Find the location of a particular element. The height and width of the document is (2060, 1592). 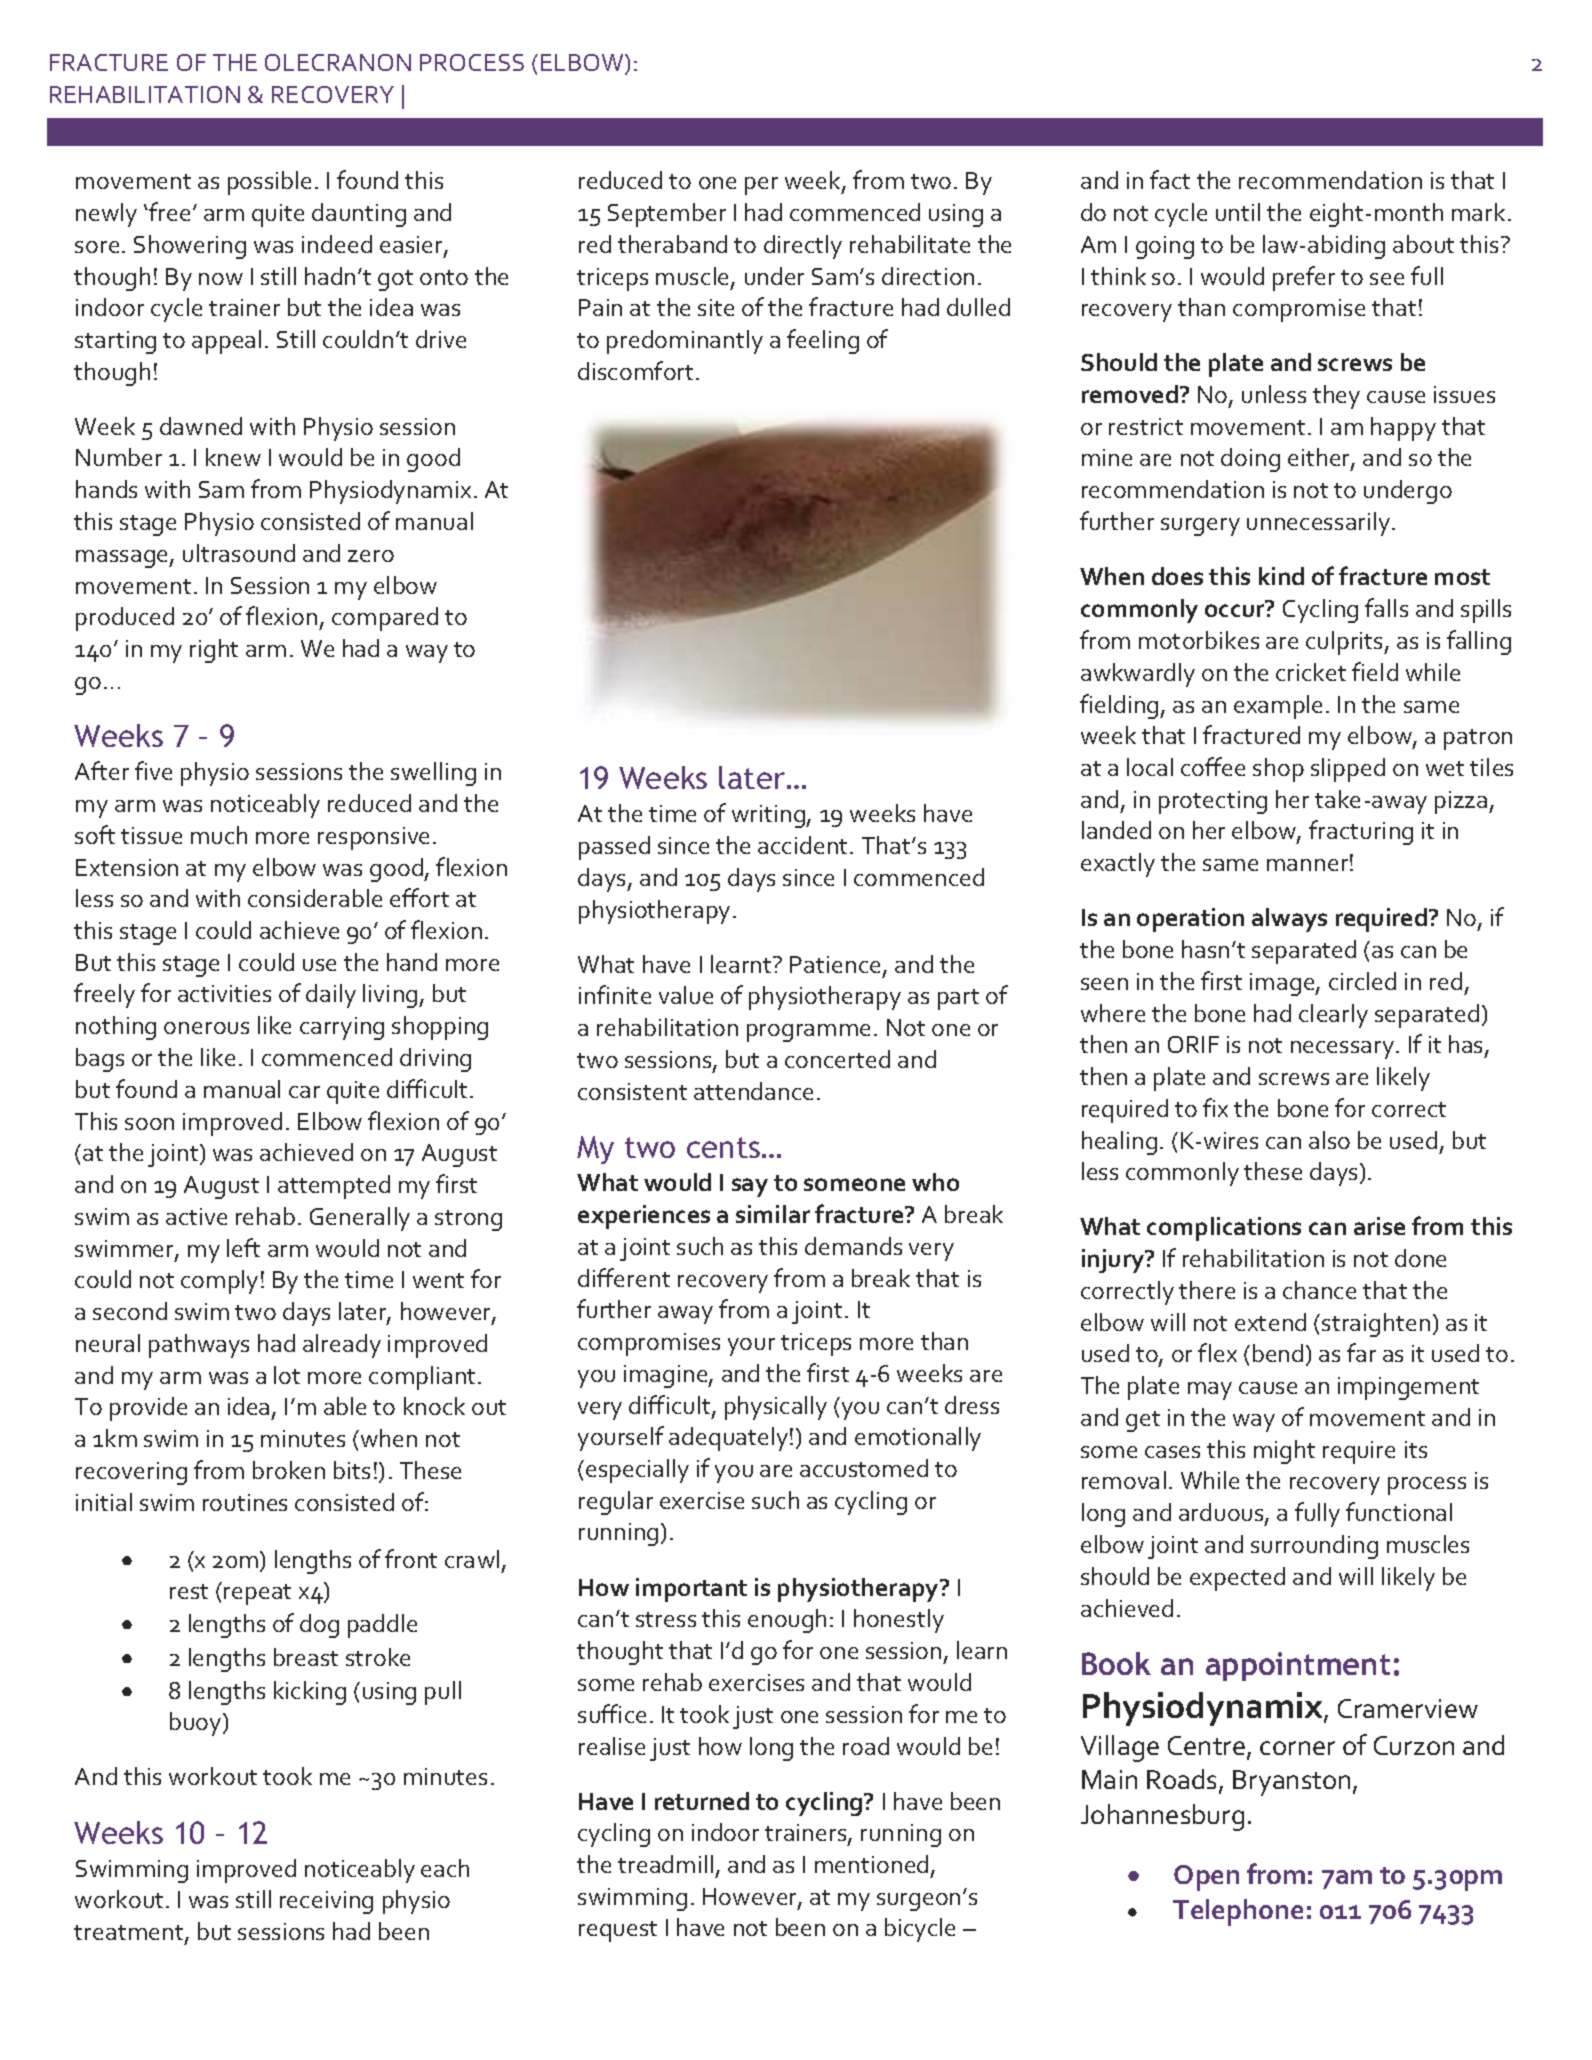

until is located at coordinates (1238, 212).
